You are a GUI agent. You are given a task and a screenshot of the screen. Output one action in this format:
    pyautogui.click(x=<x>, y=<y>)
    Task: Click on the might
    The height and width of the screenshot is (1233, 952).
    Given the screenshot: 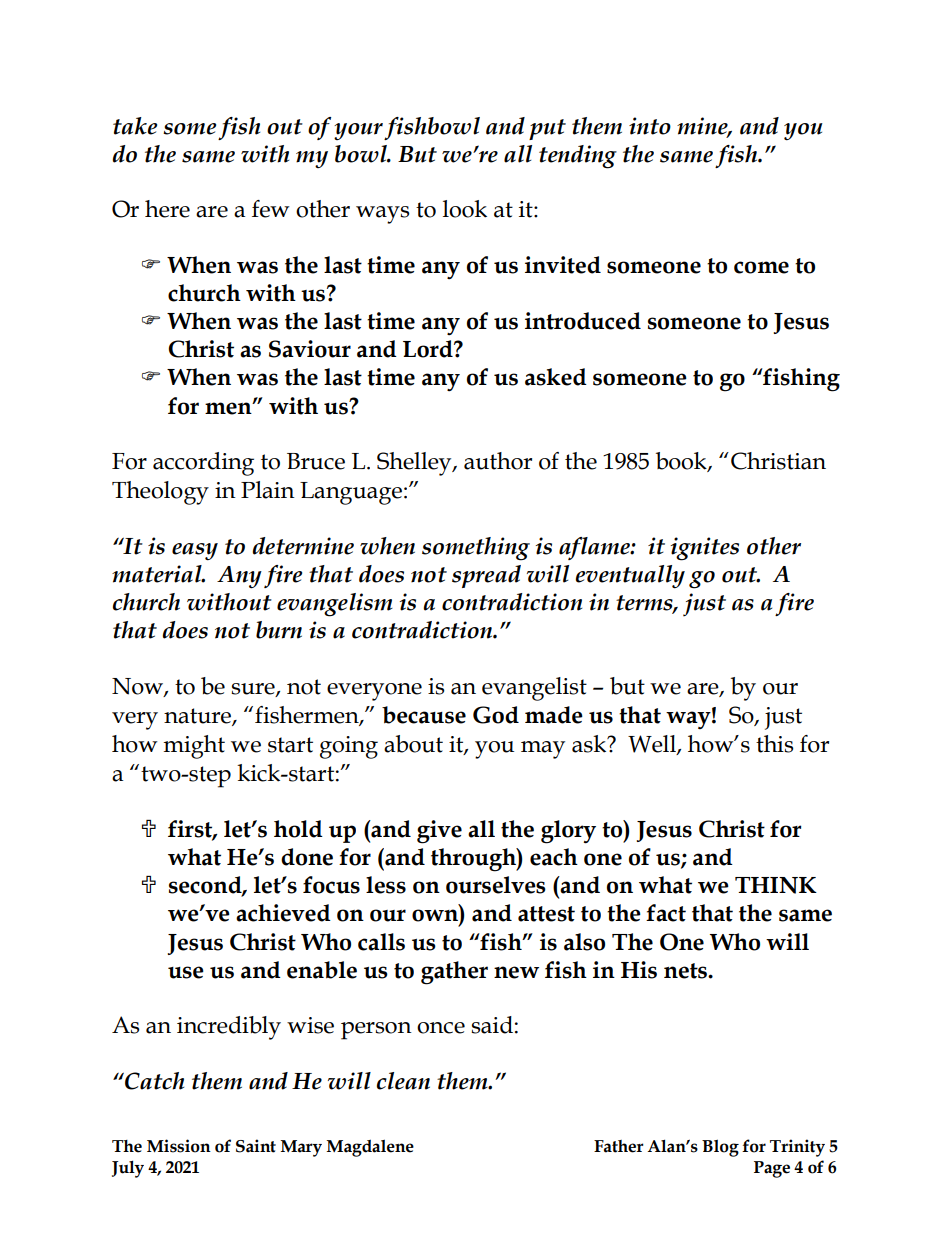 What is the action you would take?
    pyautogui.click(x=194, y=747)
